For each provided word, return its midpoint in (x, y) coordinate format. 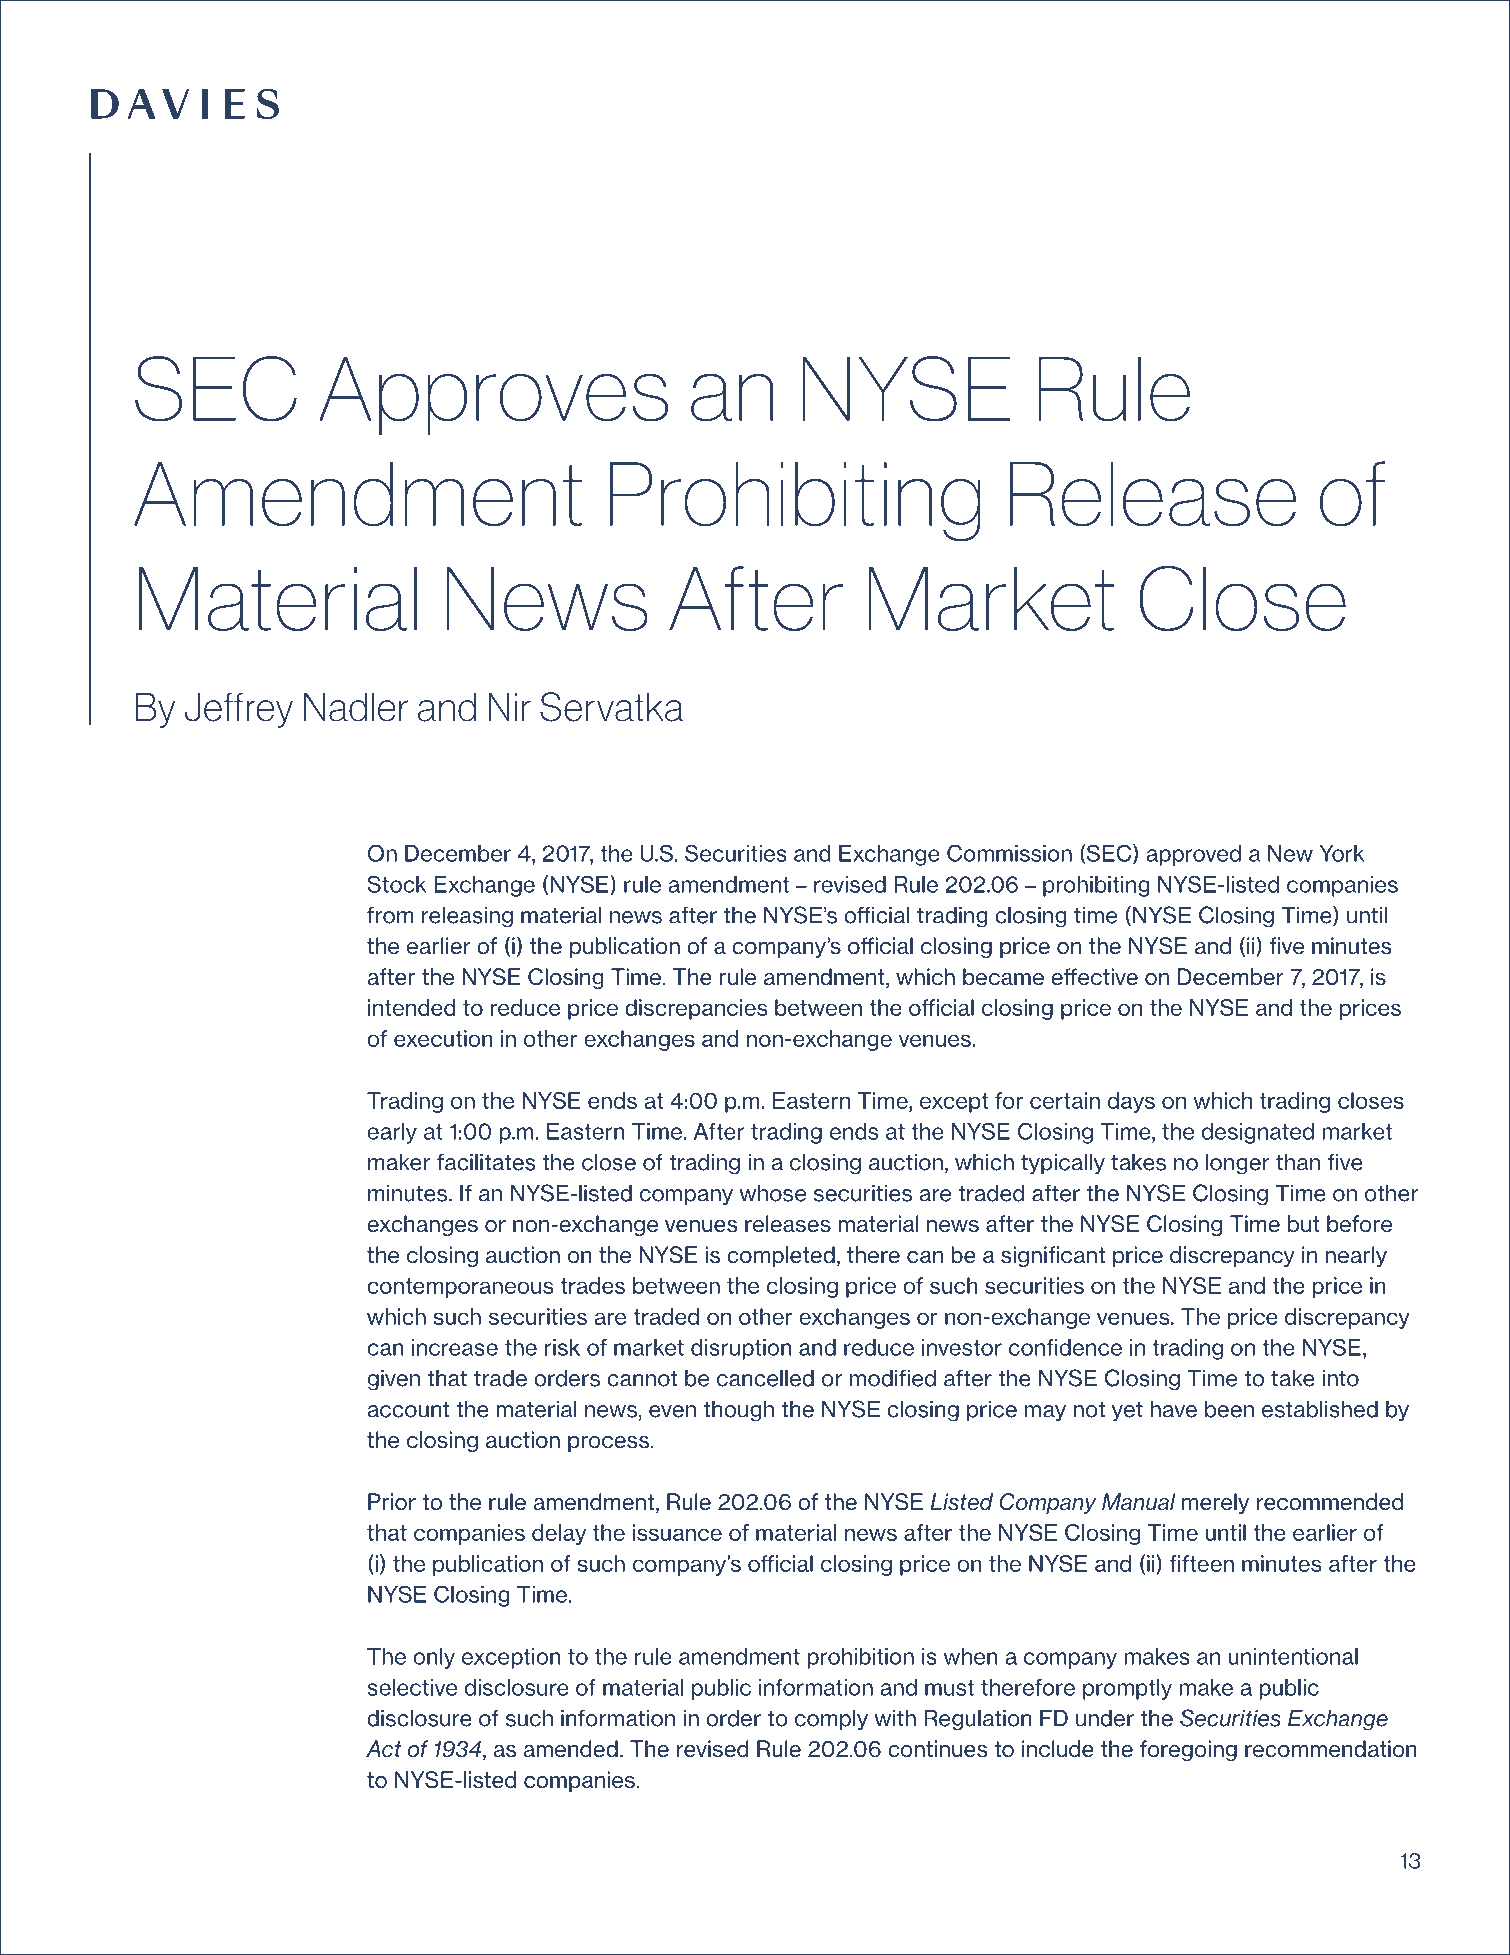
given (394, 1380)
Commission (1009, 853)
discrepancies (696, 1009)
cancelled (765, 1378)
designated (1258, 1133)
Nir (509, 706)
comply (831, 1720)
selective (412, 1687)
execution (443, 1038)
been (1229, 1409)
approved (1193, 855)
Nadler (356, 707)
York (1342, 853)
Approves (493, 396)
